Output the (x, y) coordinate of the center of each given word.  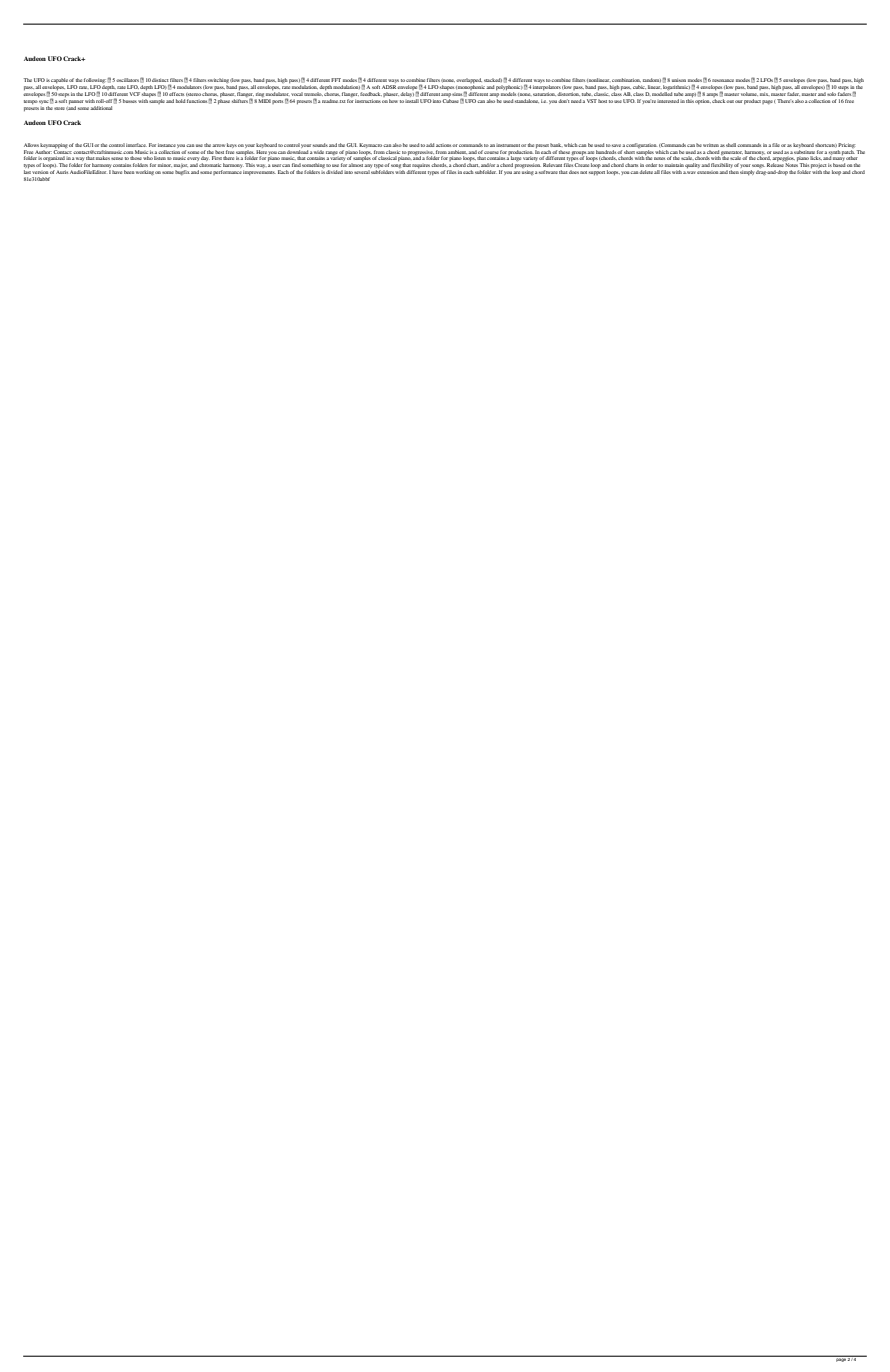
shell (732, 145)
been (129, 172)
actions (444, 145)
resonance (723, 80)
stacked (493, 80)
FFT (336, 80)
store (59, 108)
